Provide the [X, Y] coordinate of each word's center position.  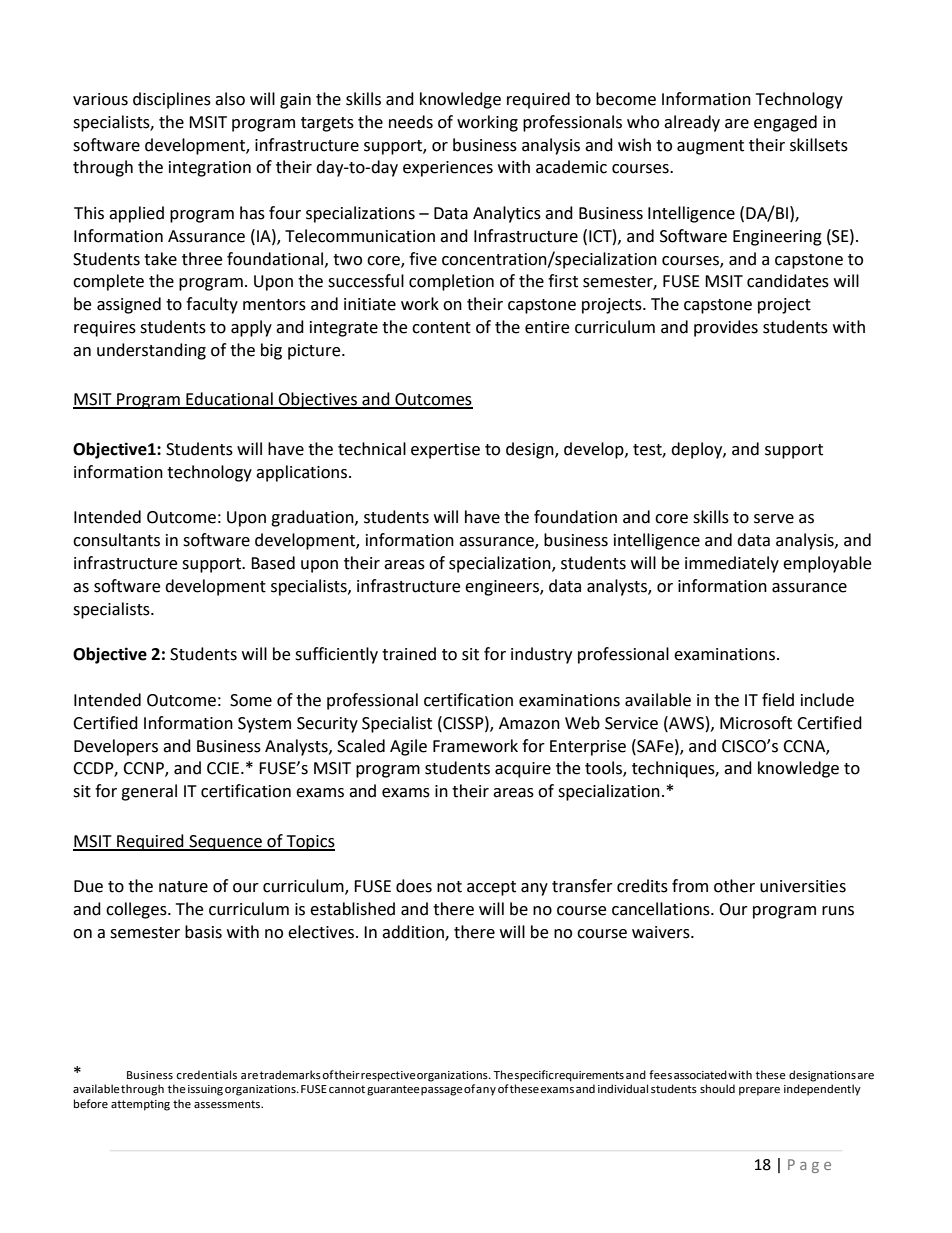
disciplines [172, 100]
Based [273, 563]
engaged [785, 123]
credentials [206, 1075]
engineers [503, 588]
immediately [732, 564]
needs [411, 122]
